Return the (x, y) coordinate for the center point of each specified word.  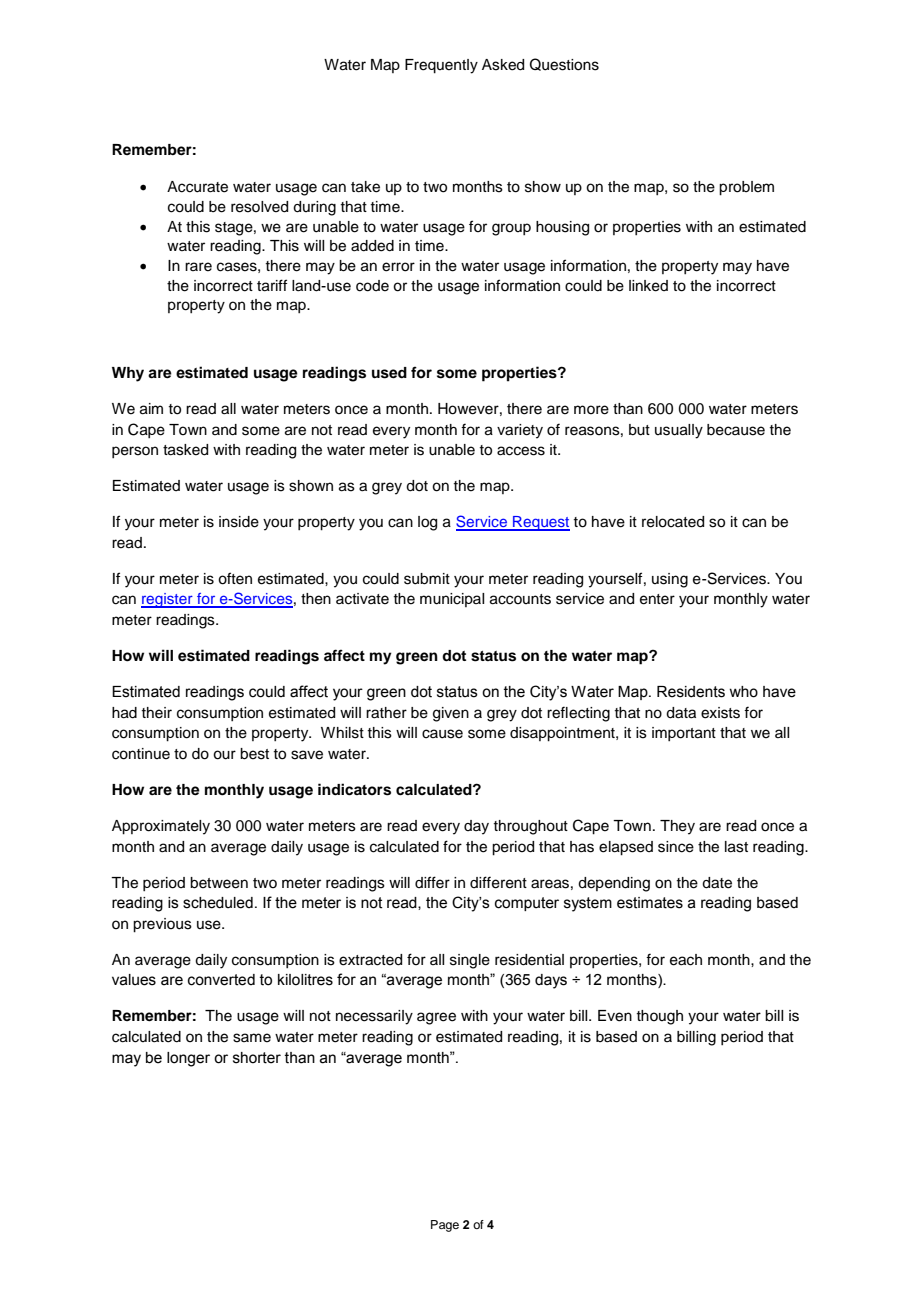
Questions (564, 64)
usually (679, 431)
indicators (354, 789)
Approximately (161, 827)
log (427, 523)
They (677, 827)
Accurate (197, 187)
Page (445, 1226)
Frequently (441, 66)
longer (188, 1059)
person (135, 452)
